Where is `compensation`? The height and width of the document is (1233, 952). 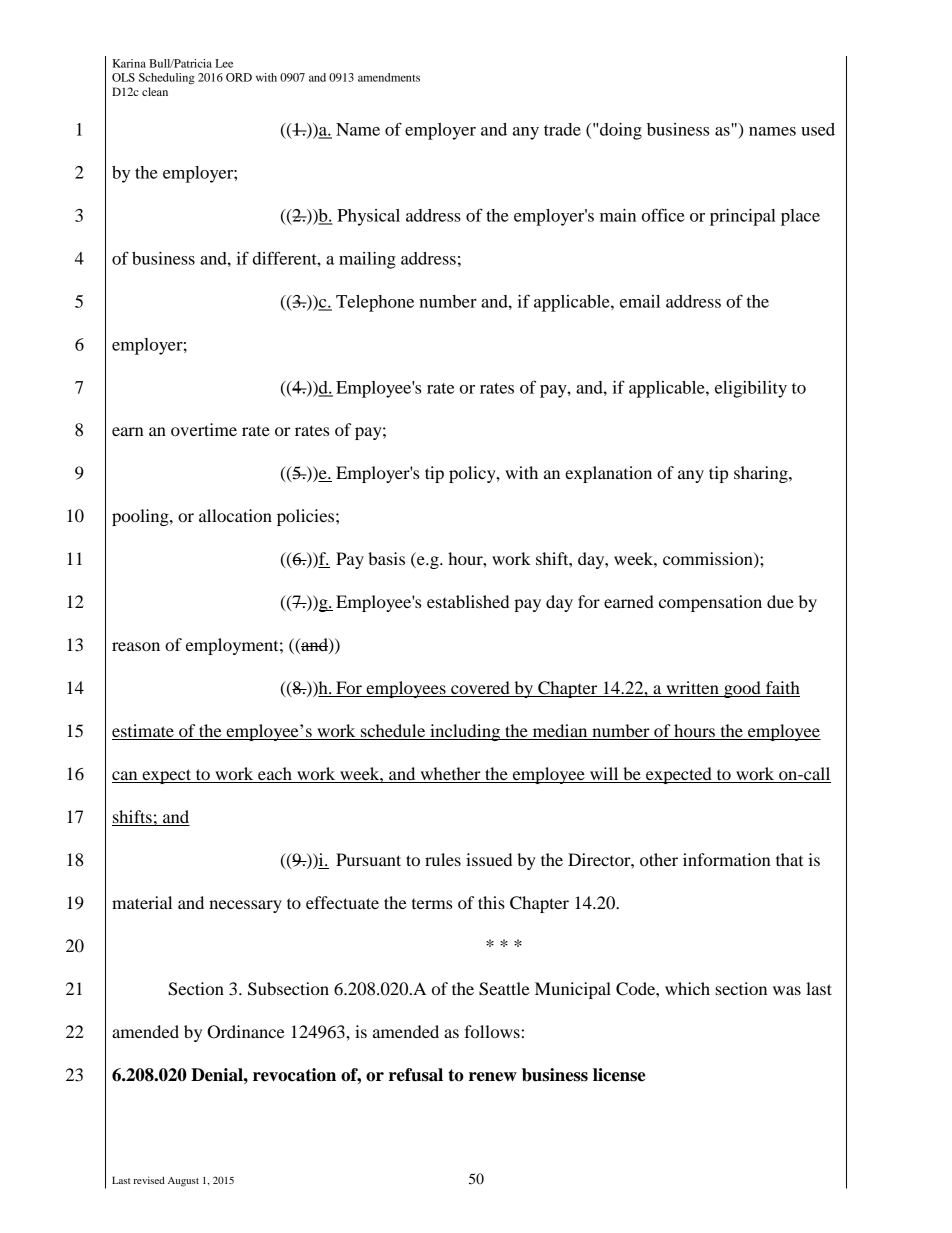 compensation is located at coordinates (710, 603).
